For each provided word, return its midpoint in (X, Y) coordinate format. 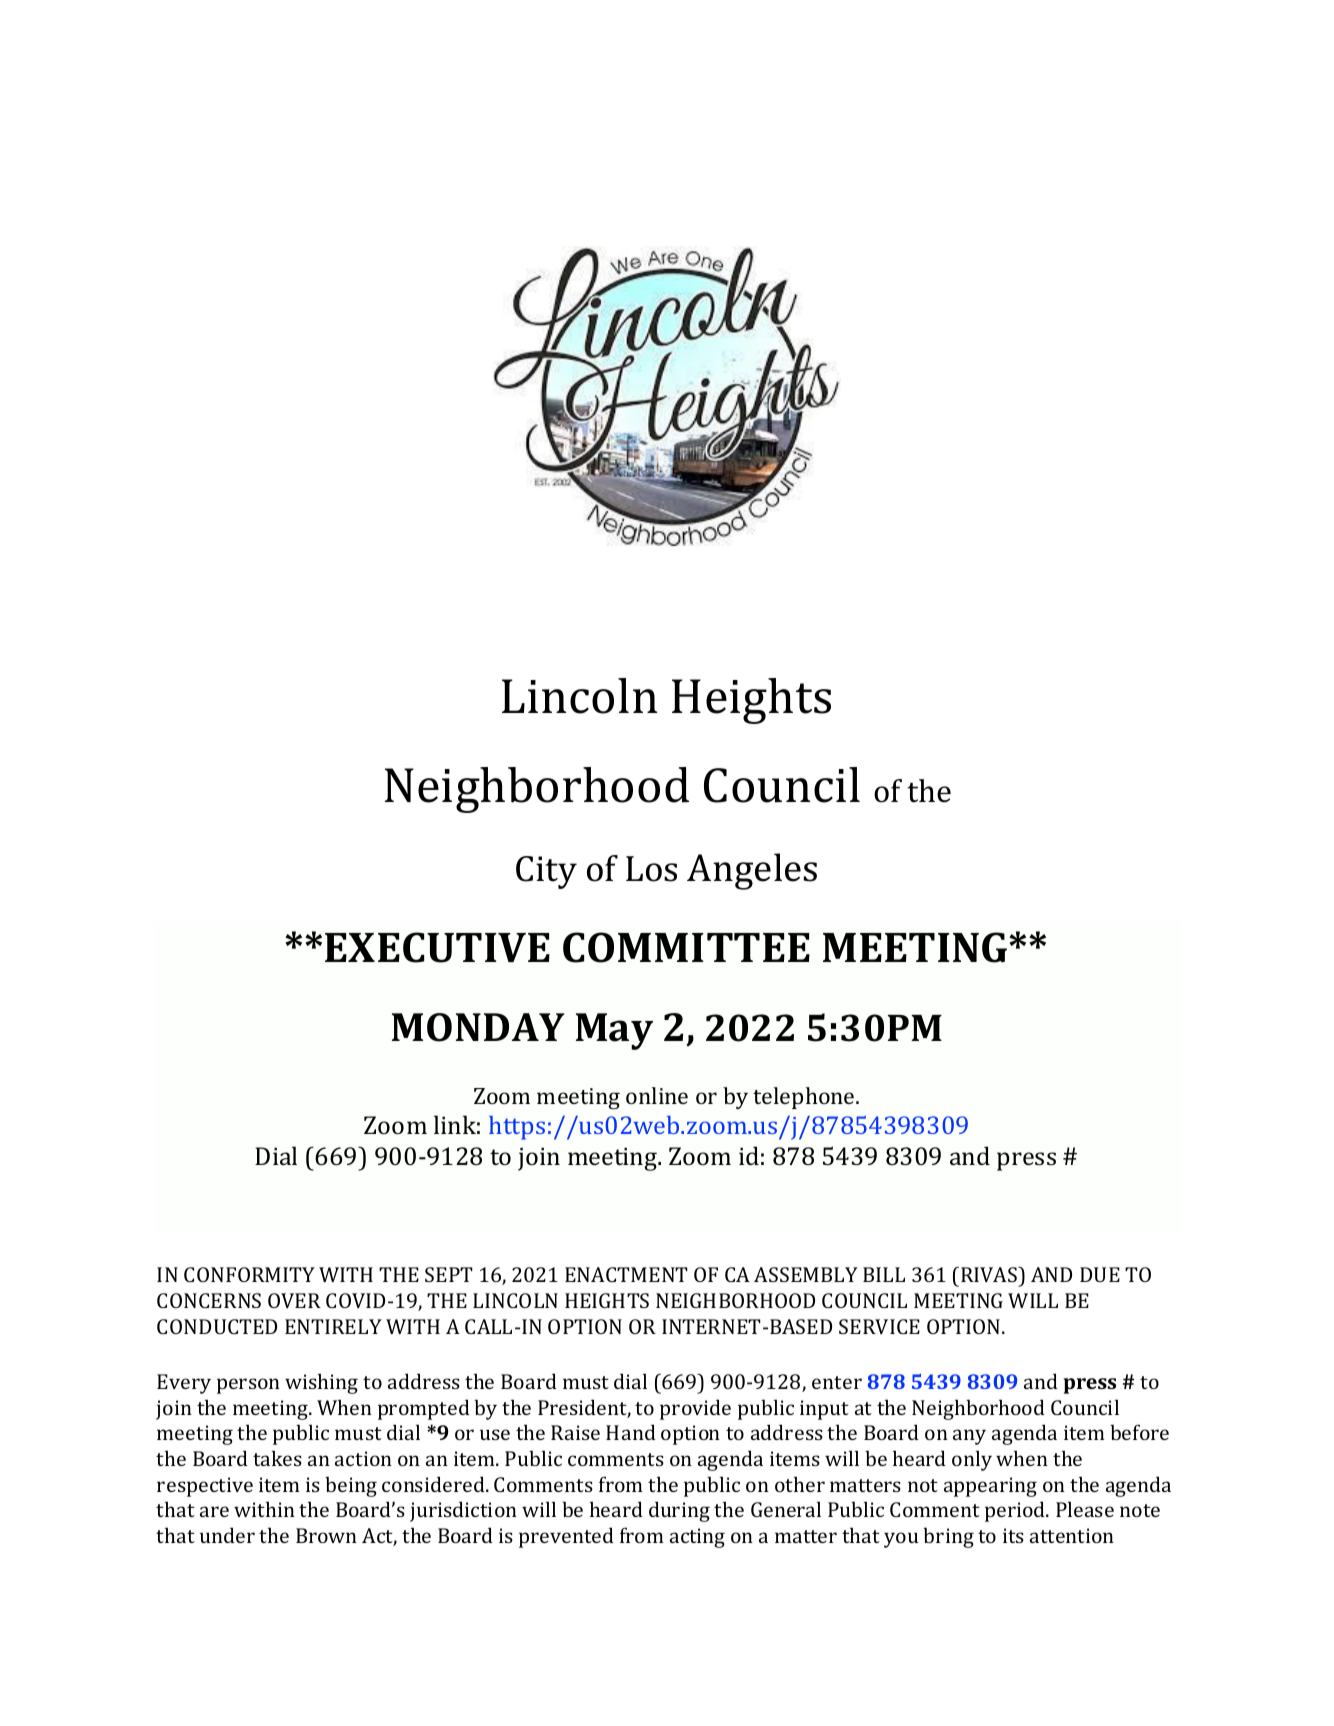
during (679, 1511)
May (614, 1031)
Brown (326, 1535)
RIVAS (990, 1276)
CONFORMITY (249, 1274)
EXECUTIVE (437, 947)
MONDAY (478, 1027)
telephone (805, 1098)
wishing (321, 1383)
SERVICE (879, 1326)
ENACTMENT (626, 1274)
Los (651, 869)
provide (695, 1409)
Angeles (752, 871)
